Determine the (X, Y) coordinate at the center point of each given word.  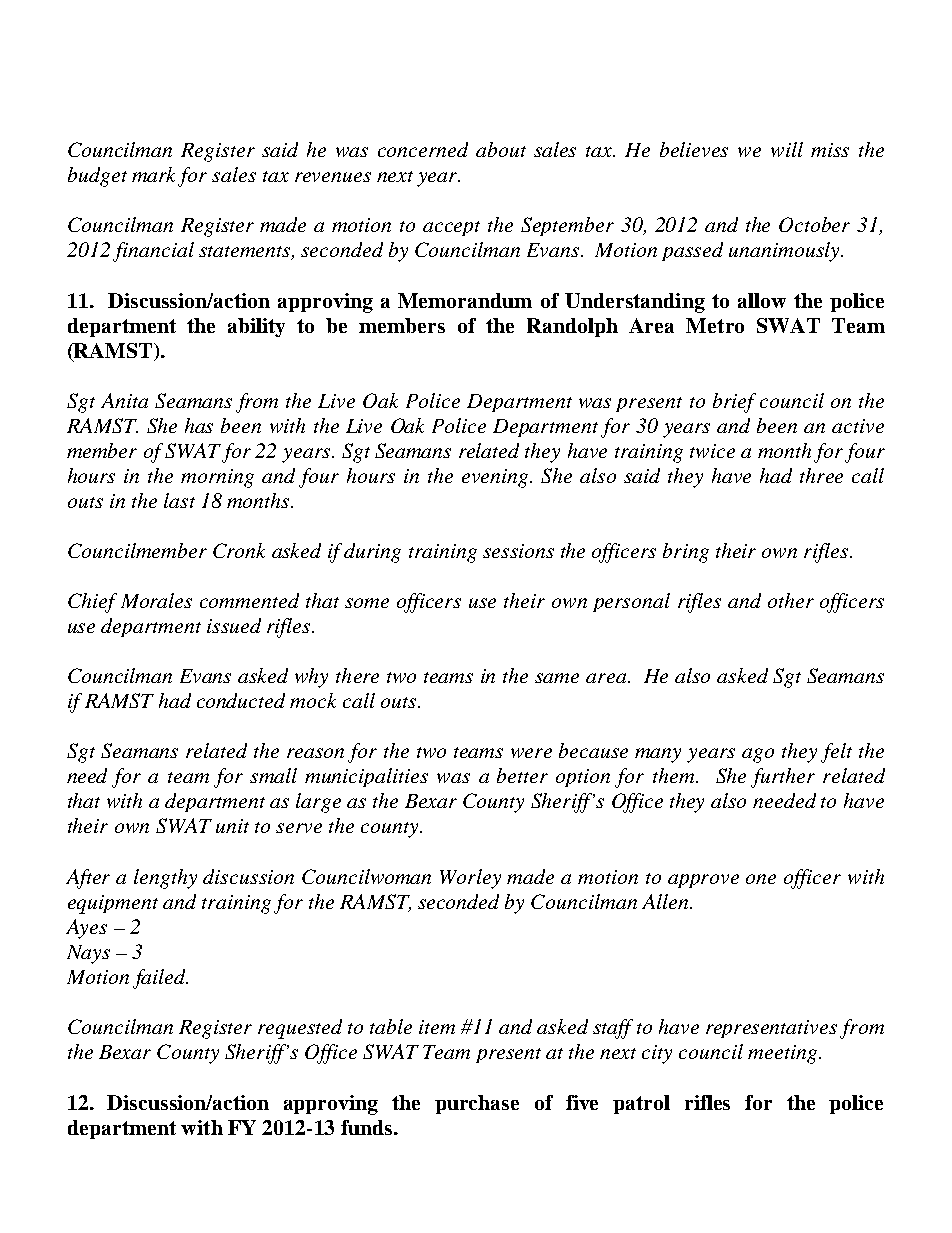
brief (734, 403)
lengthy (165, 879)
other (791, 600)
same (557, 678)
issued (234, 625)
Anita (124, 400)
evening (497, 478)
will (787, 149)
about (501, 149)
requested (300, 1029)
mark (155, 176)
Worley (470, 879)
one (761, 879)
